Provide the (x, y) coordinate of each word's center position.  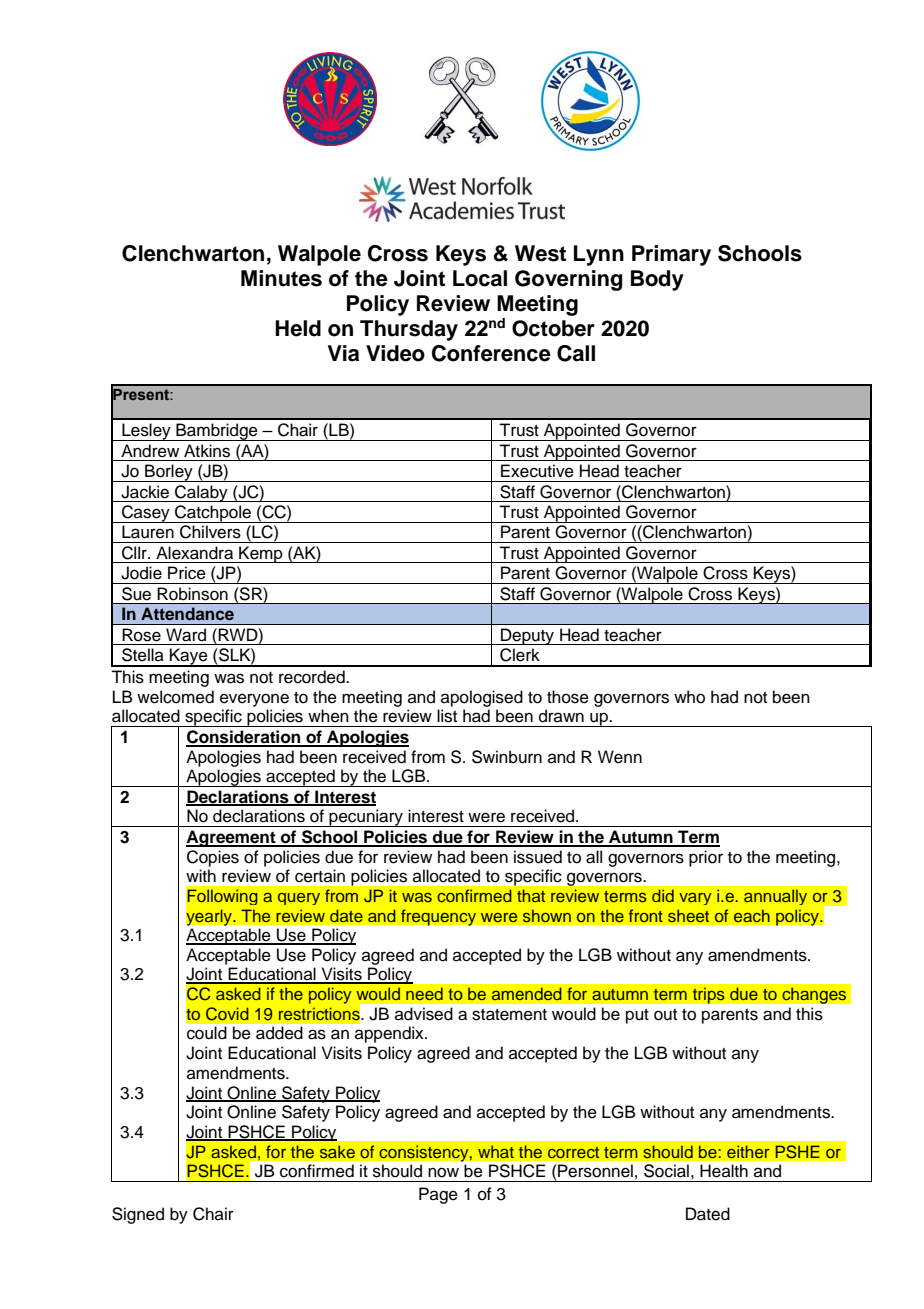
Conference (491, 353)
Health (724, 1171)
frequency (438, 917)
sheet (688, 915)
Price (187, 573)
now (443, 1172)
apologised (482, 698)
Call (576, 353)
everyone (254, 700)
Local (480, 278)
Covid (227, 1014)
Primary (671, 255)
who (689, 697)
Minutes (281, 278)
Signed (138, 1215)
